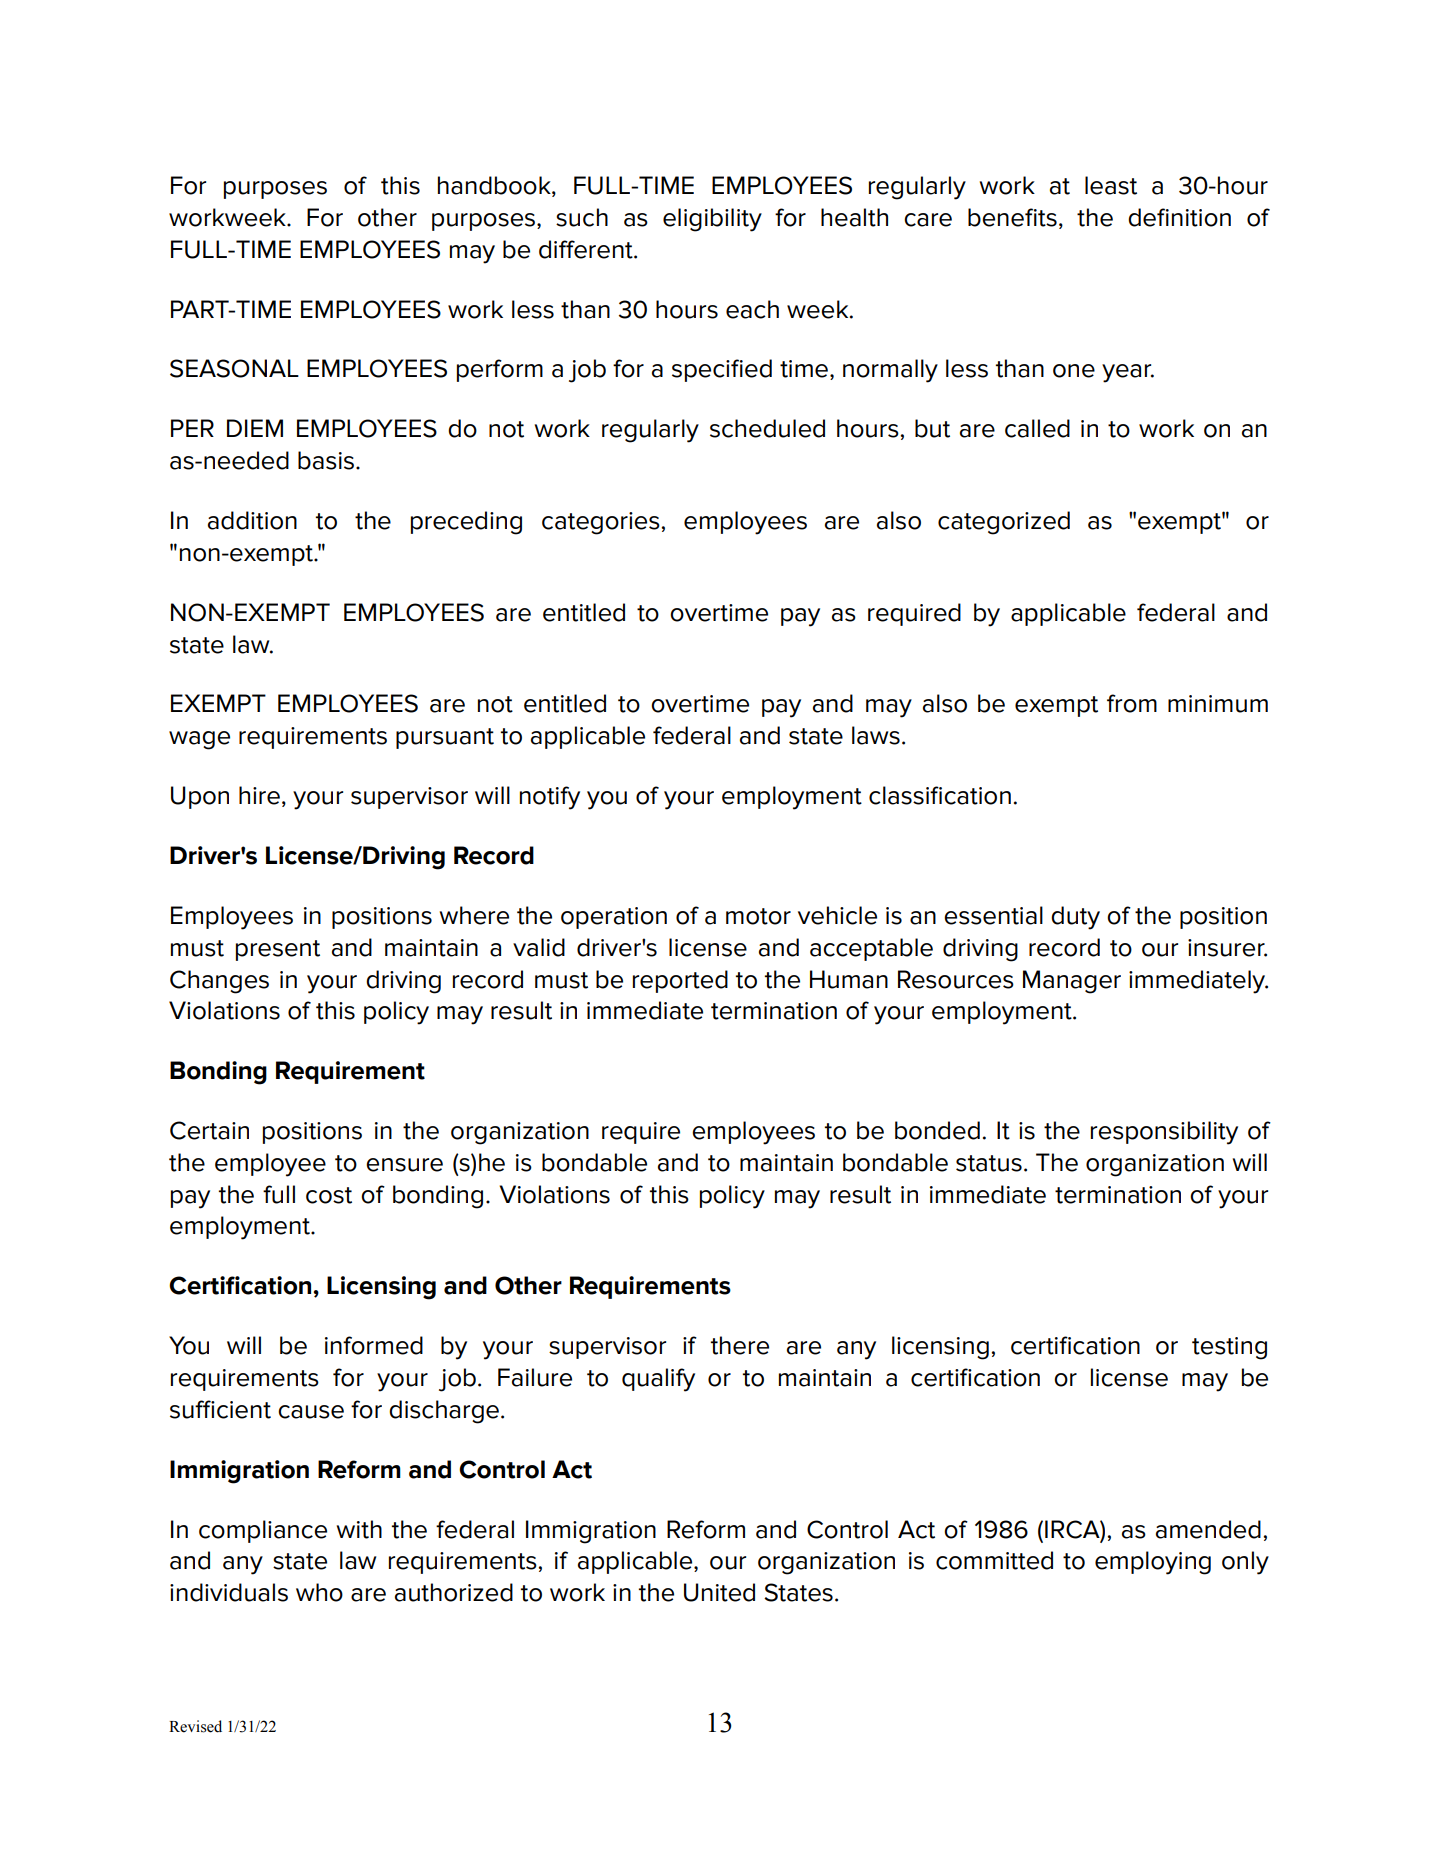  Describe the element at coordinates (740, 1345) in the document. I see `there` at that location.
